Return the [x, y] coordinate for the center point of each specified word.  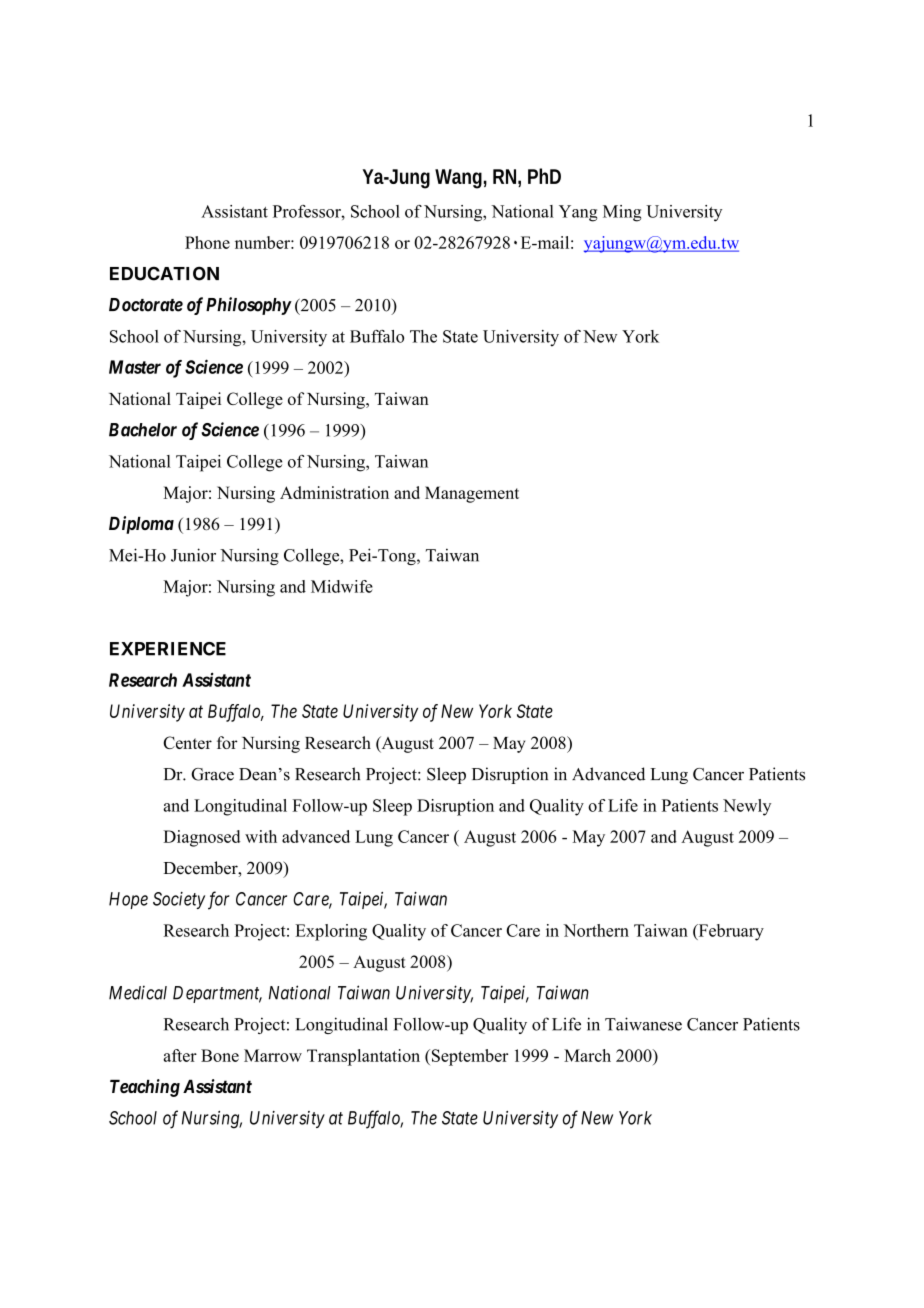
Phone [207, 242]
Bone [220, 1055]
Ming [622, 213]
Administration [334, 492]
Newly [747, 807]
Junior [193, 555]
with [261, 836]
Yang [578, 213]
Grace [212, 774]
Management [472, 494]
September [468, 1057]
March [587, 1055]
